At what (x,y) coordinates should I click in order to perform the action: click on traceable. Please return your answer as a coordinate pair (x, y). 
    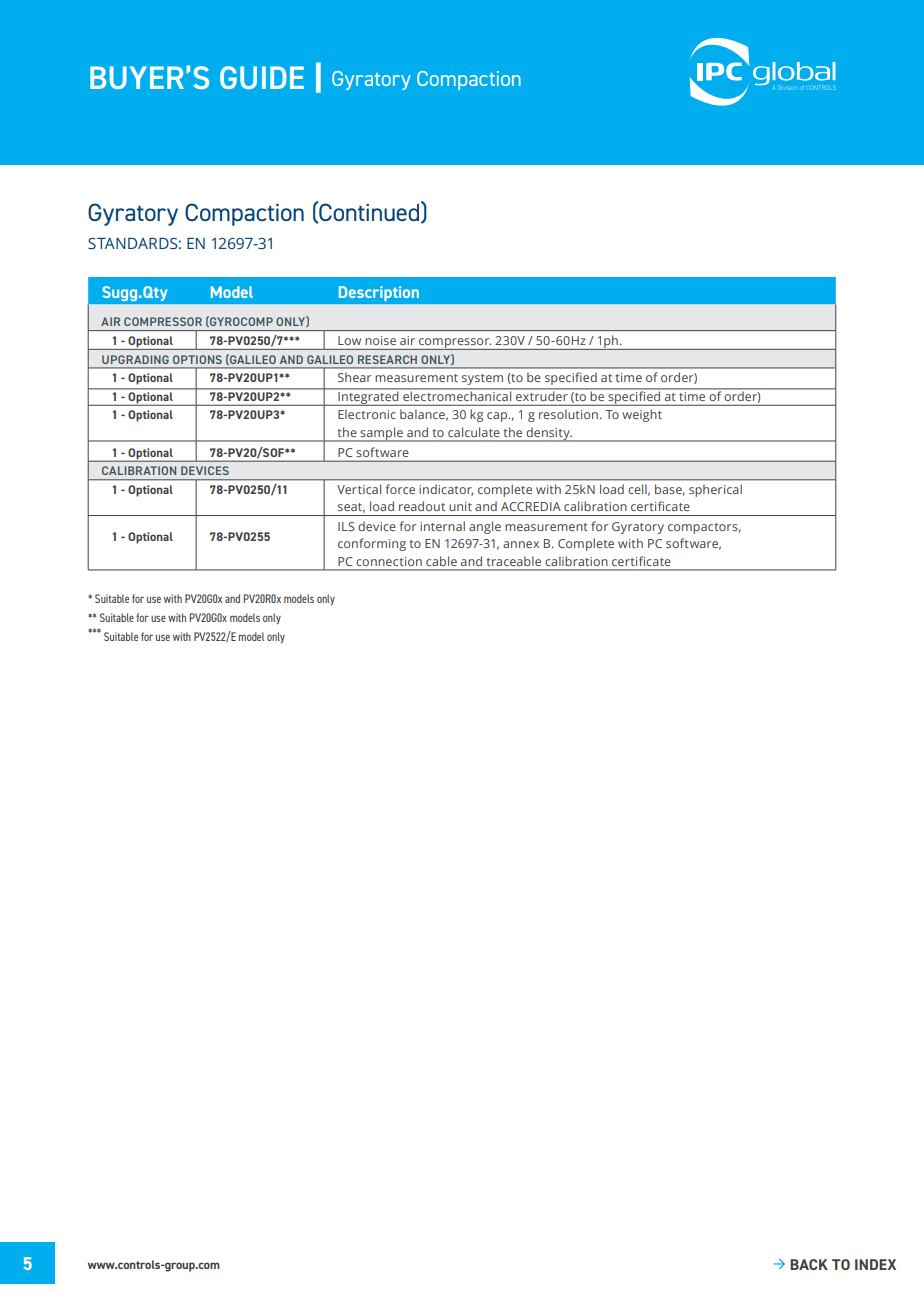
    Looking at the image, I should click on (514, 561).
